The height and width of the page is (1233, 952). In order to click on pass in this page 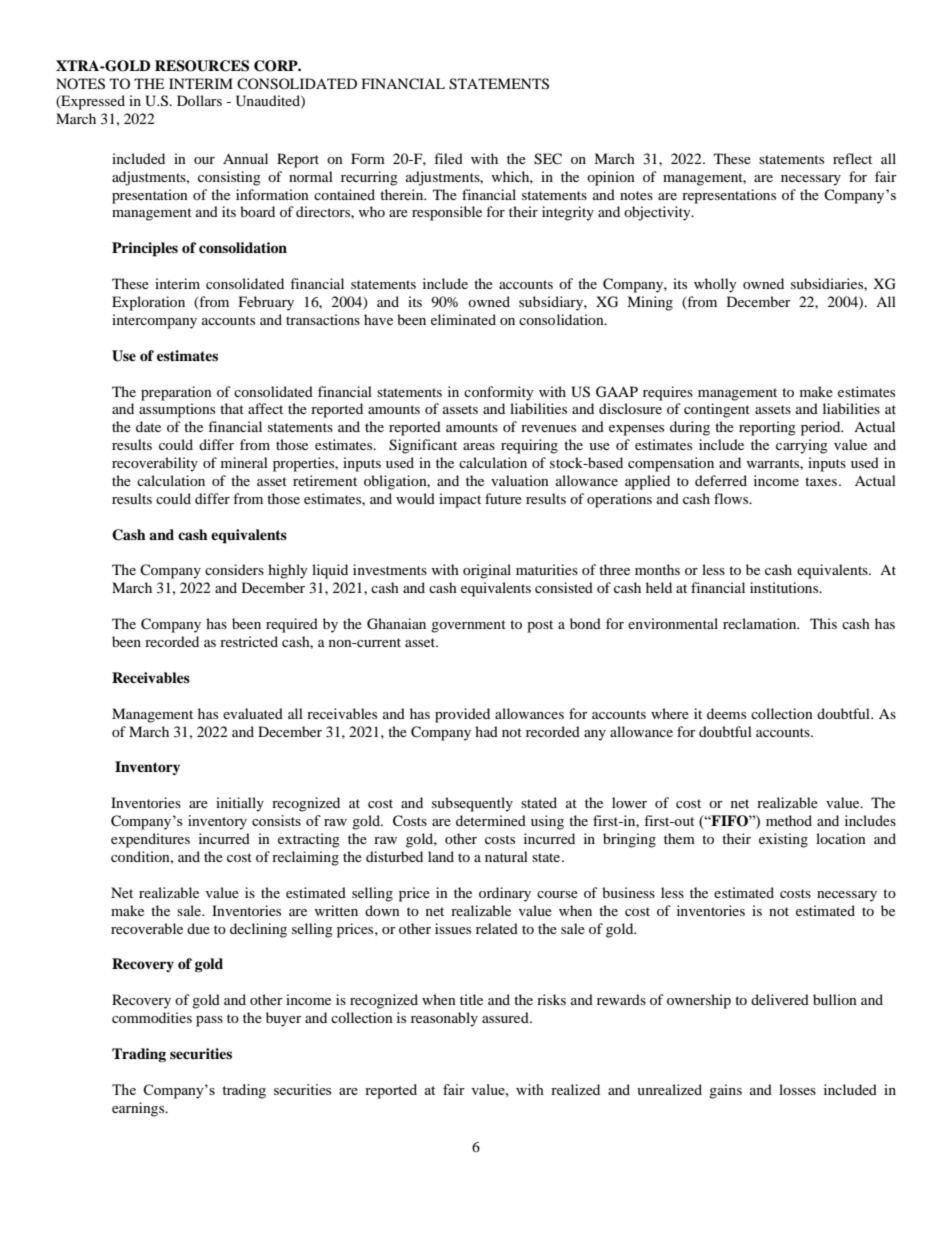, I will do `click(209, 1021)`.
